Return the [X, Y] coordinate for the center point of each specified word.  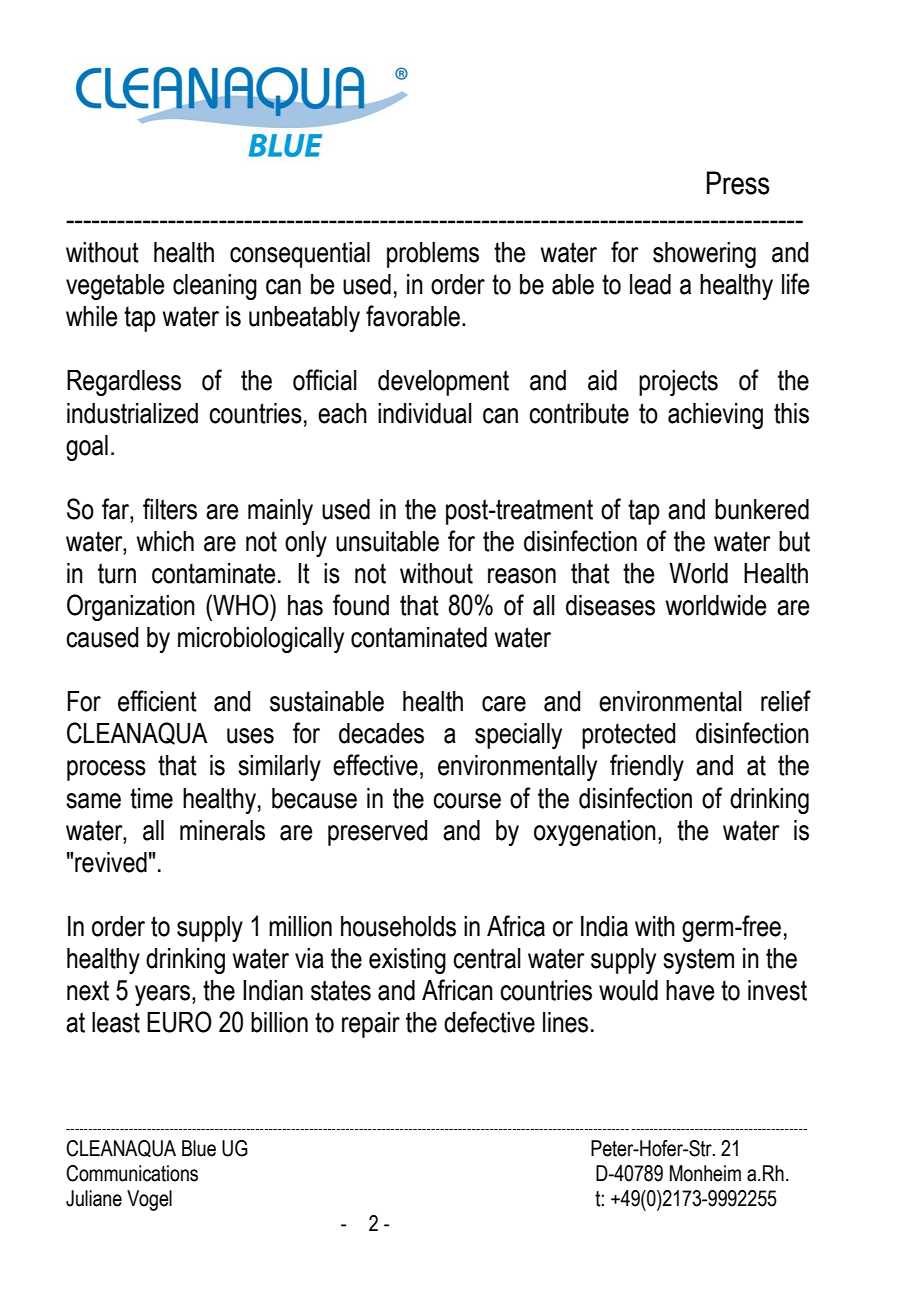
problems [433, 255]
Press [738, 183]
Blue [199, 1148]
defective [489, 1022]
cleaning [215, 287]
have [690, 990]
